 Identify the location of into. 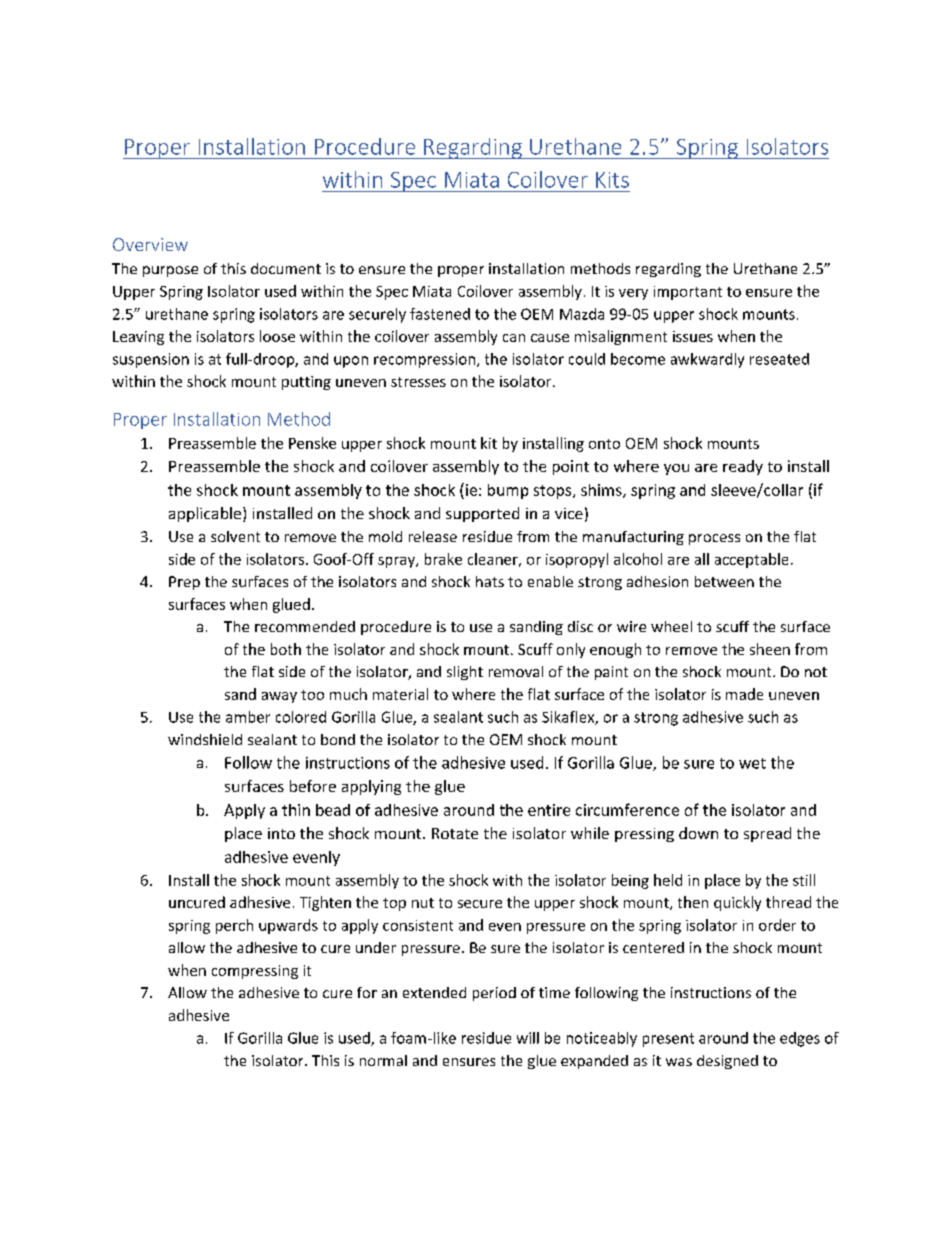
(281, 833).
